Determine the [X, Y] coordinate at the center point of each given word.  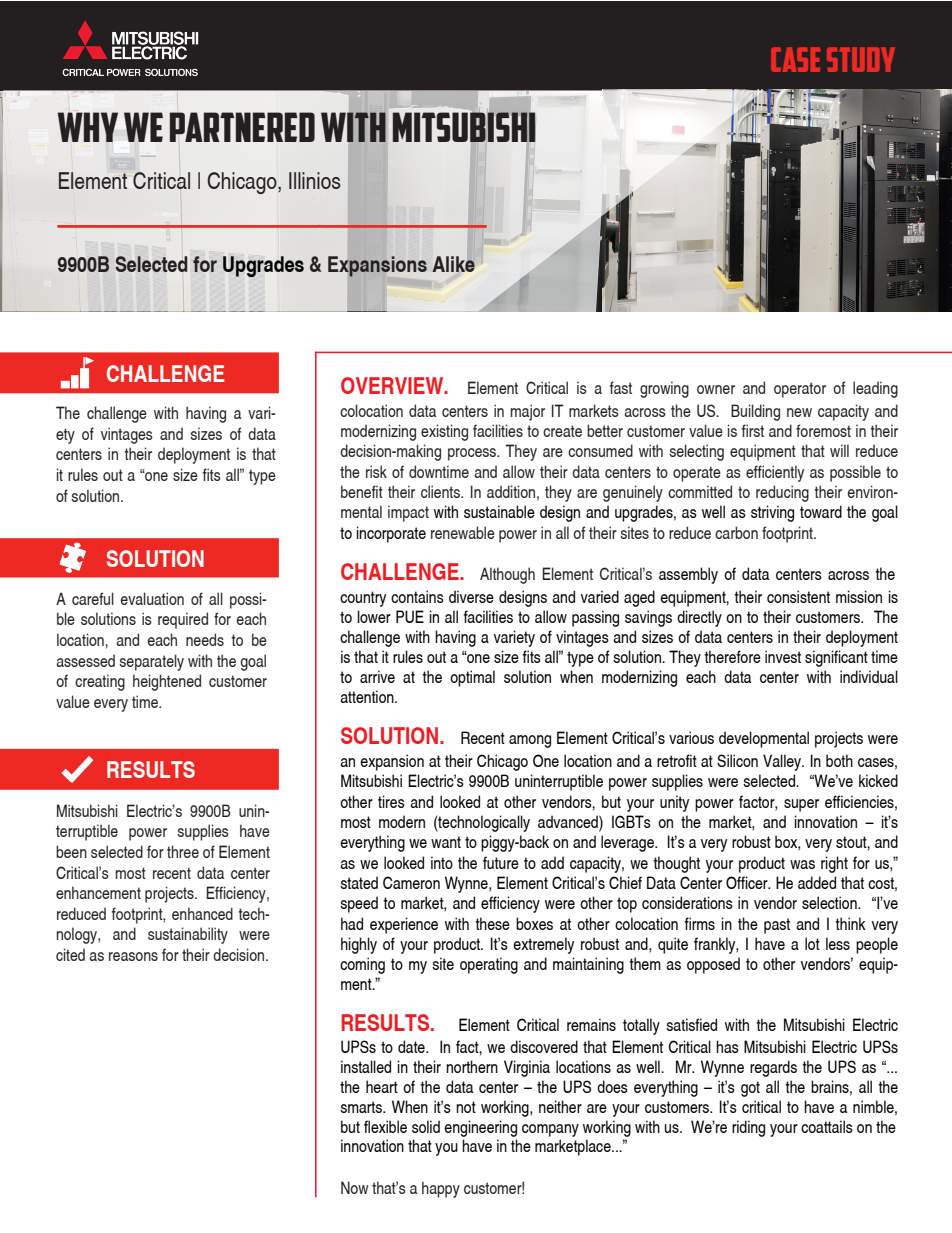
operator [800, 390]
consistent [798, 596]
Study [861, 59]
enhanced [202, 913]
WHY [88, 127]
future [501, 862]
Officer [748, 882]
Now [355, 1187]
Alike [453, 264]
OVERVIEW [393, 385]
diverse [471, 596]
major [528, 412]
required [183, 620]
